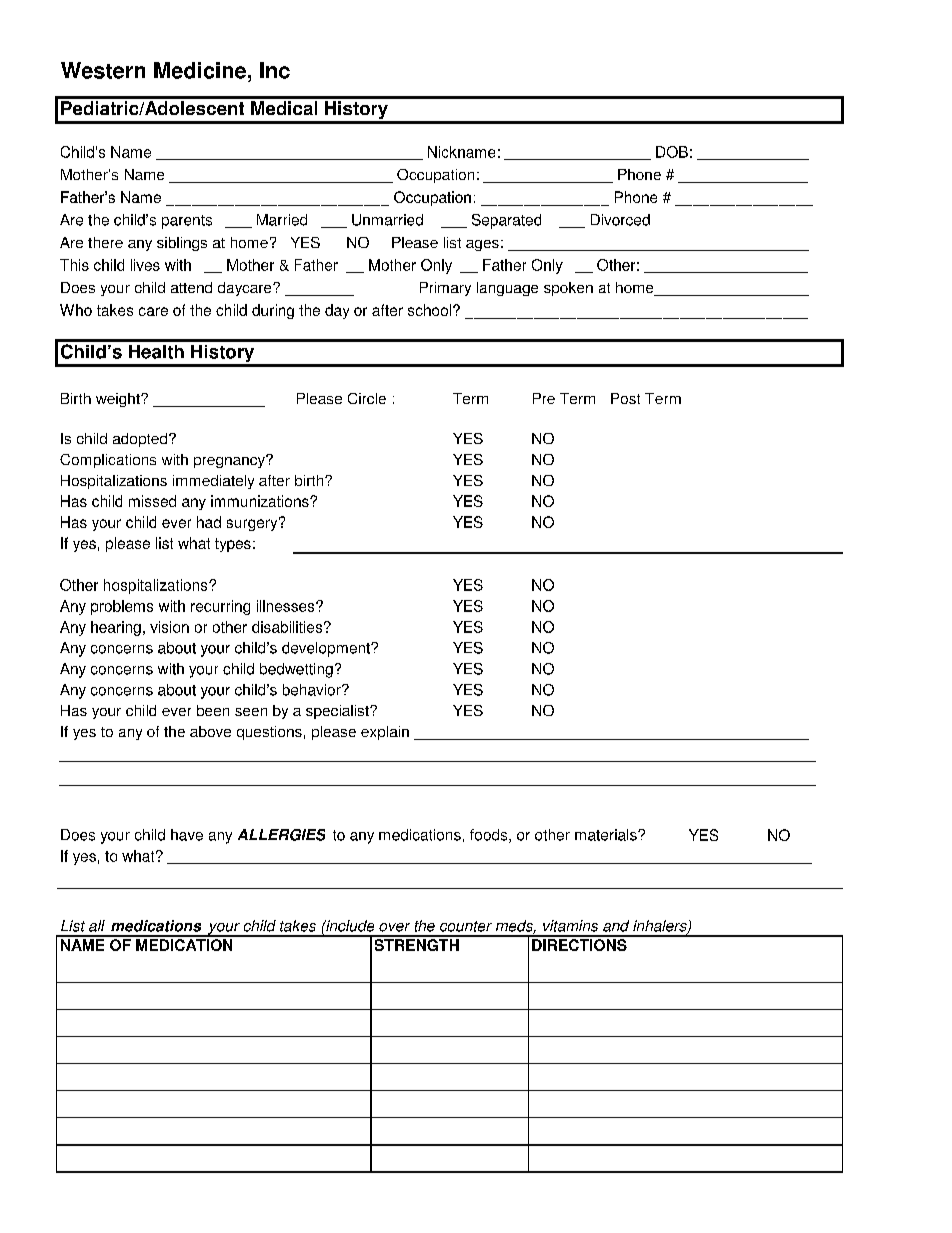 This document has width=952, height=1233. Describe the element at coordinates (616, 926) in the document. I see `and` at that location.
